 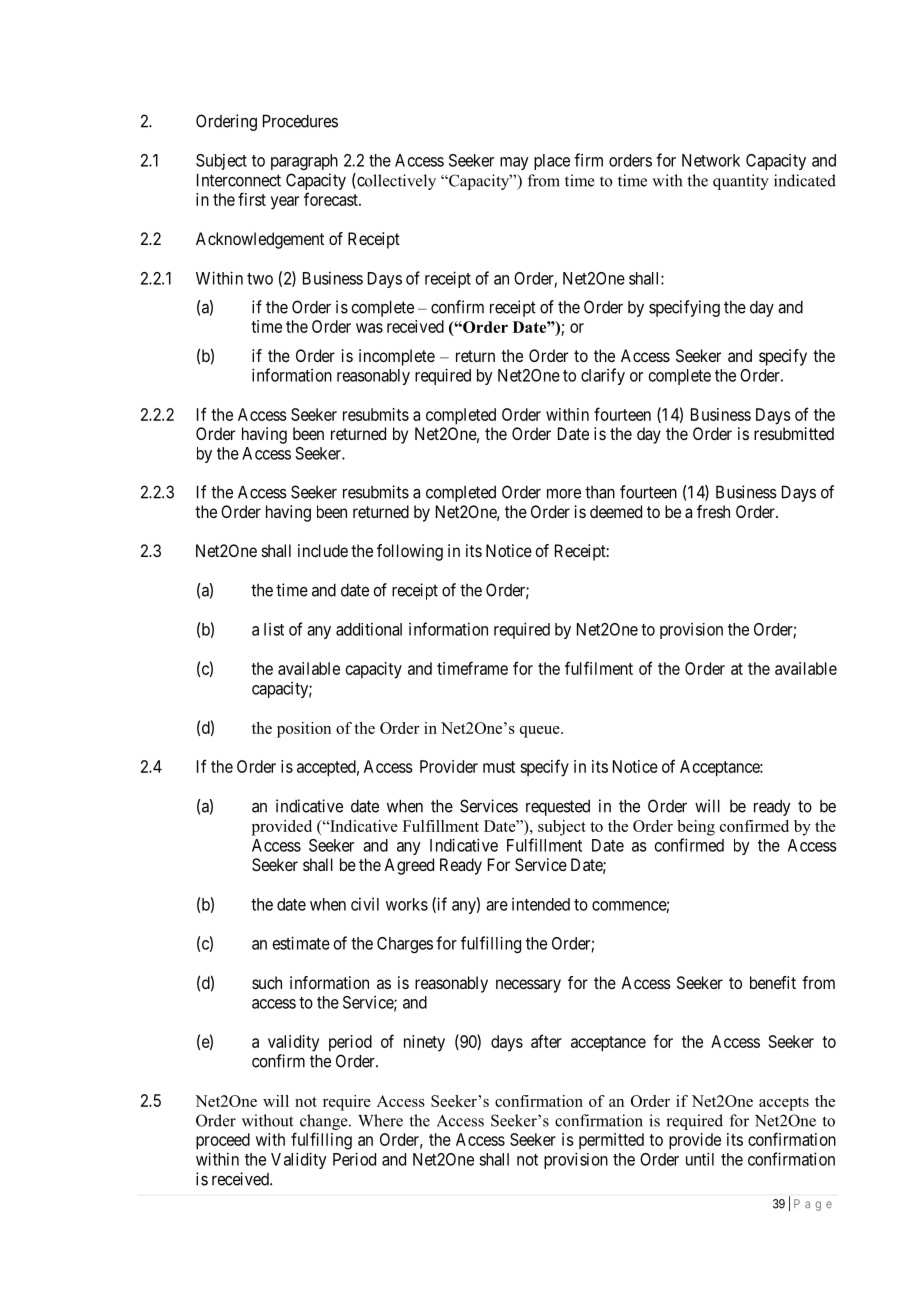 I want to click on paragraph, so click(x=304, y=162).
